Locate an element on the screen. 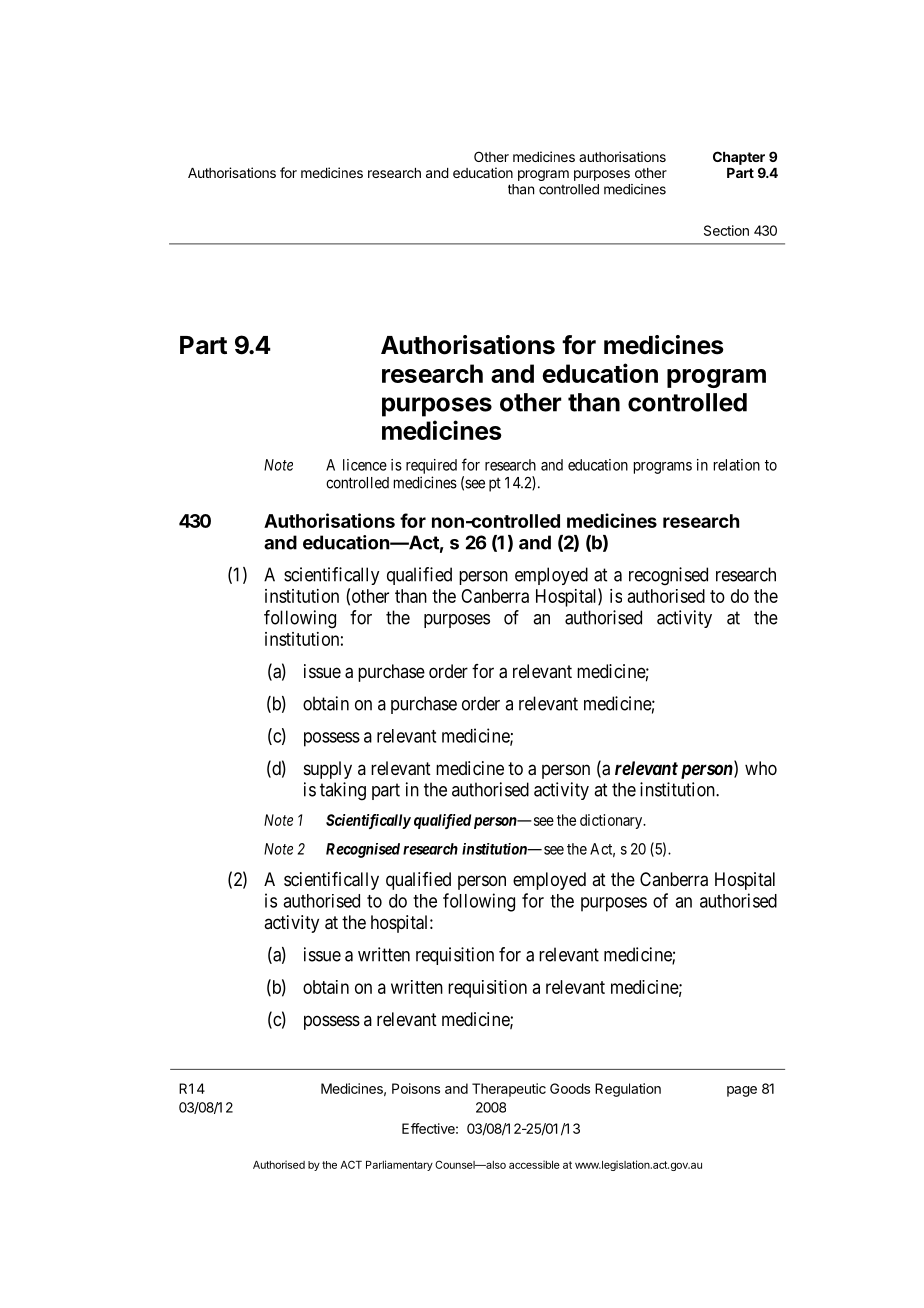  Parliamentary is located at coordinates (399, 1165).
